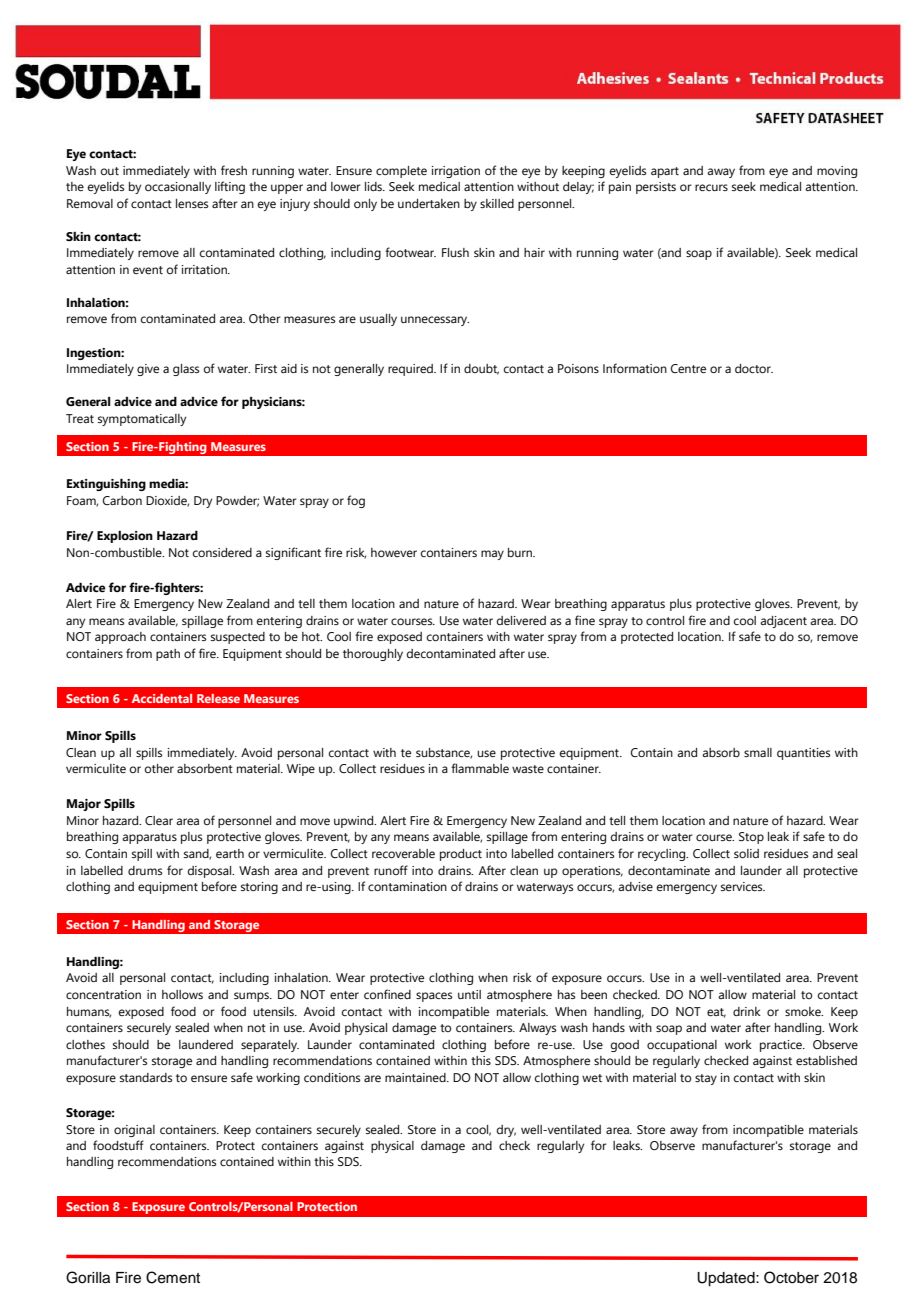 This page has height=1308, width=924. I want to click on services, so click(743, 886).
